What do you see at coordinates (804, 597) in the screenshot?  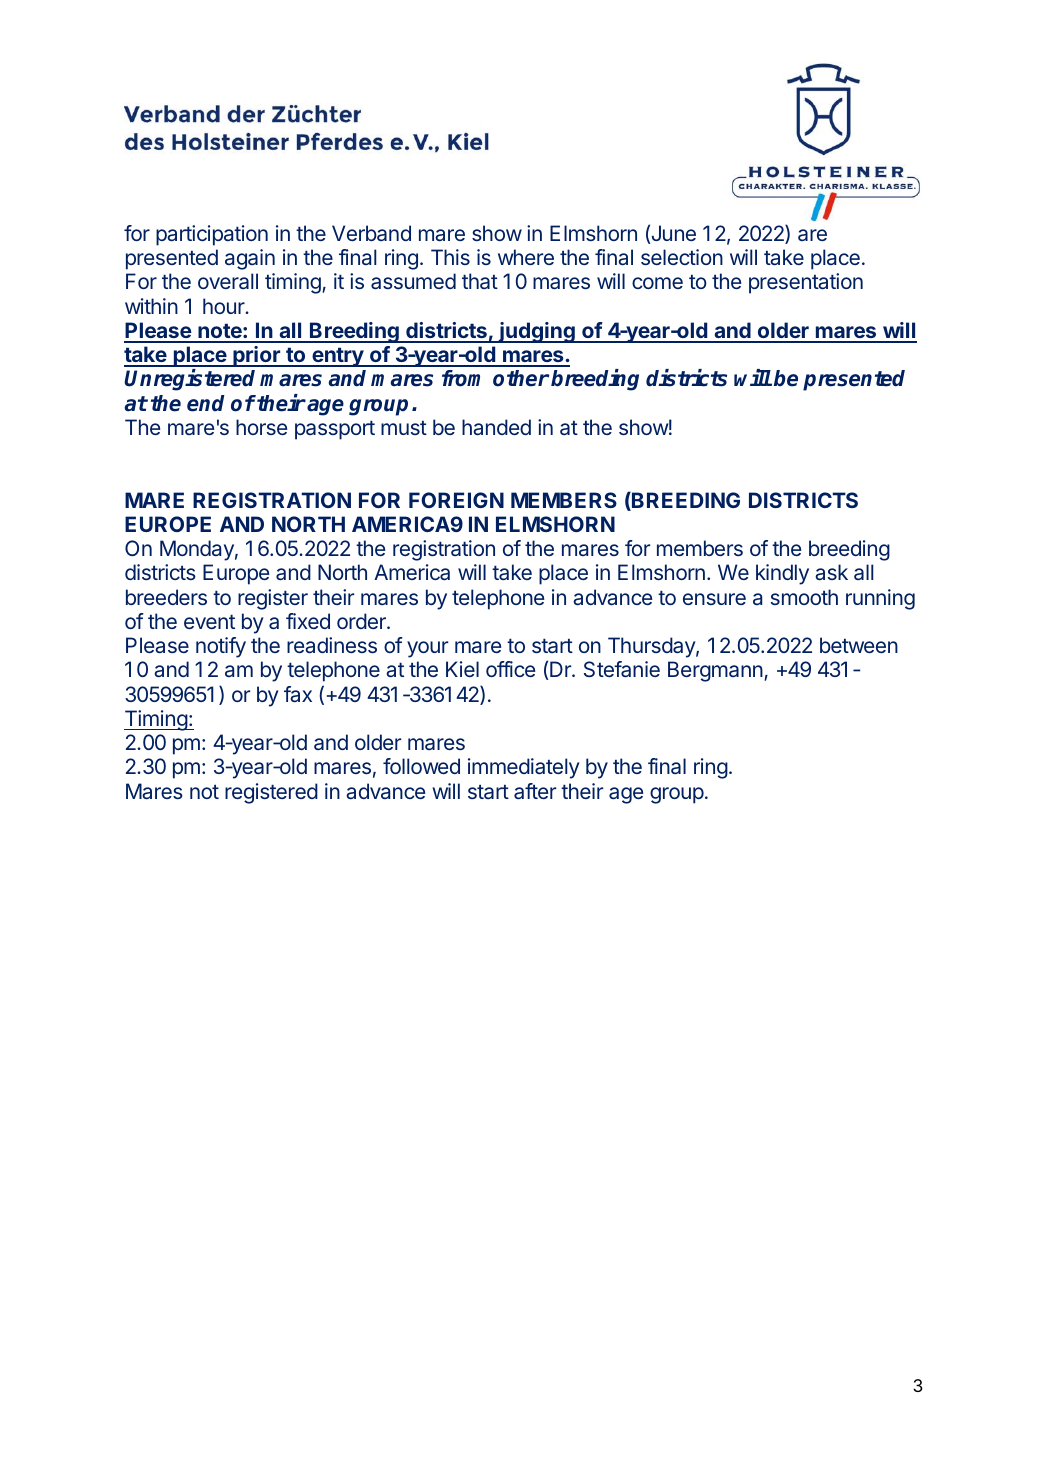 I see `smooth` at bounding box center [804, 597].
